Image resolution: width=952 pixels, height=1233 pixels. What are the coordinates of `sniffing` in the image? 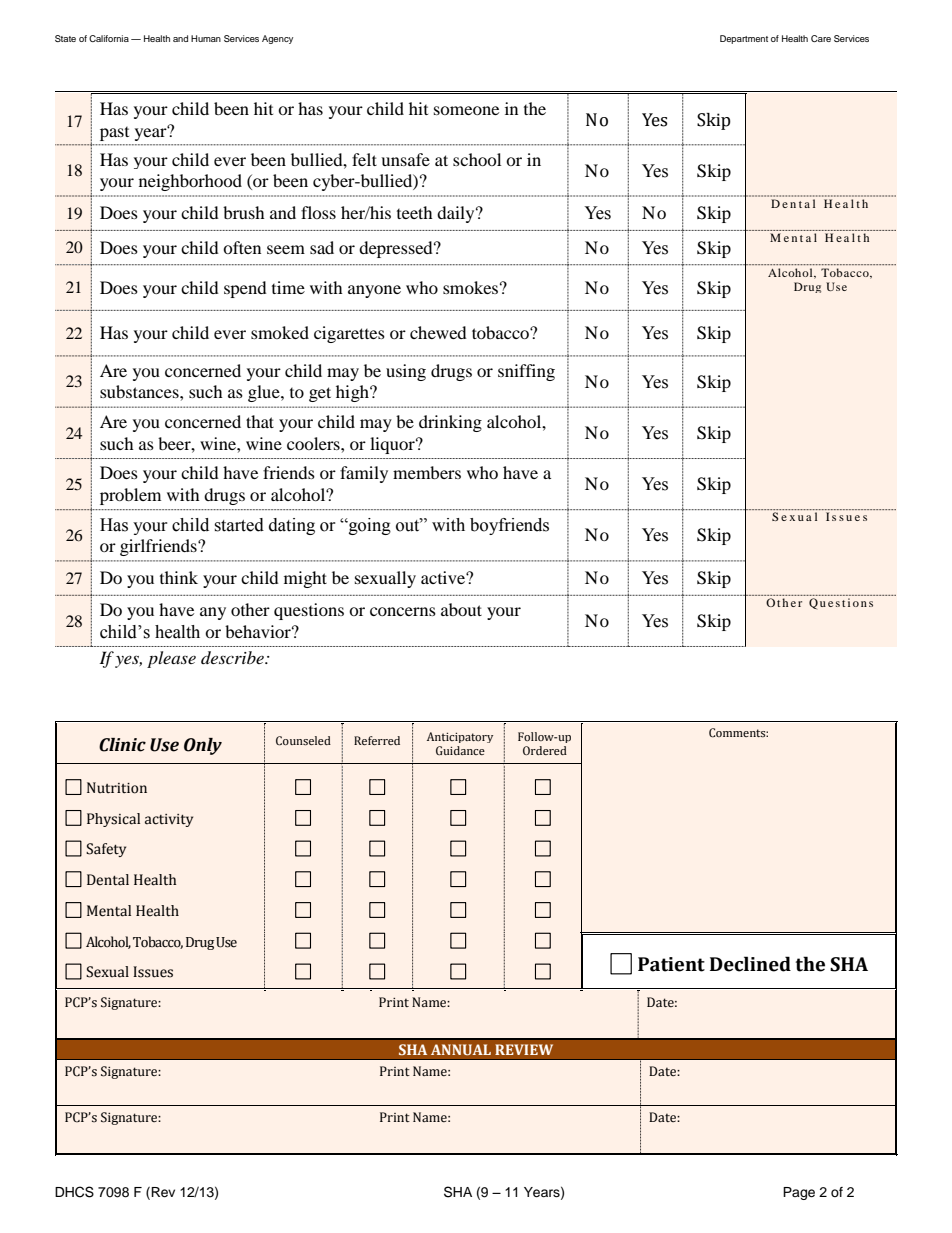 It's located at (526, 372).
